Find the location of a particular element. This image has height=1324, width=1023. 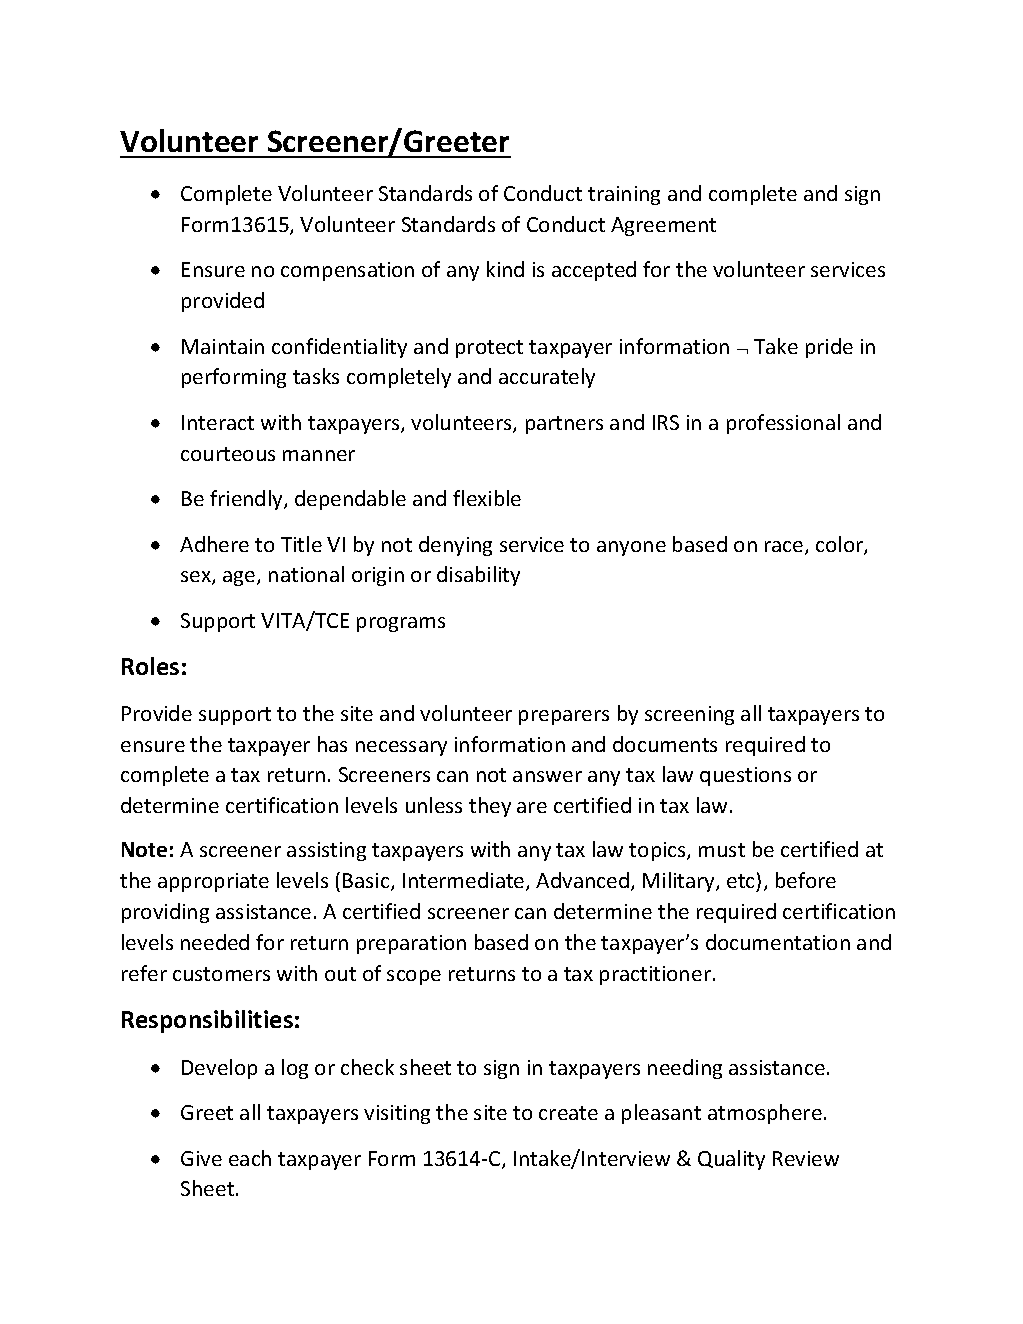

has is located at coordinates (332, 744).
